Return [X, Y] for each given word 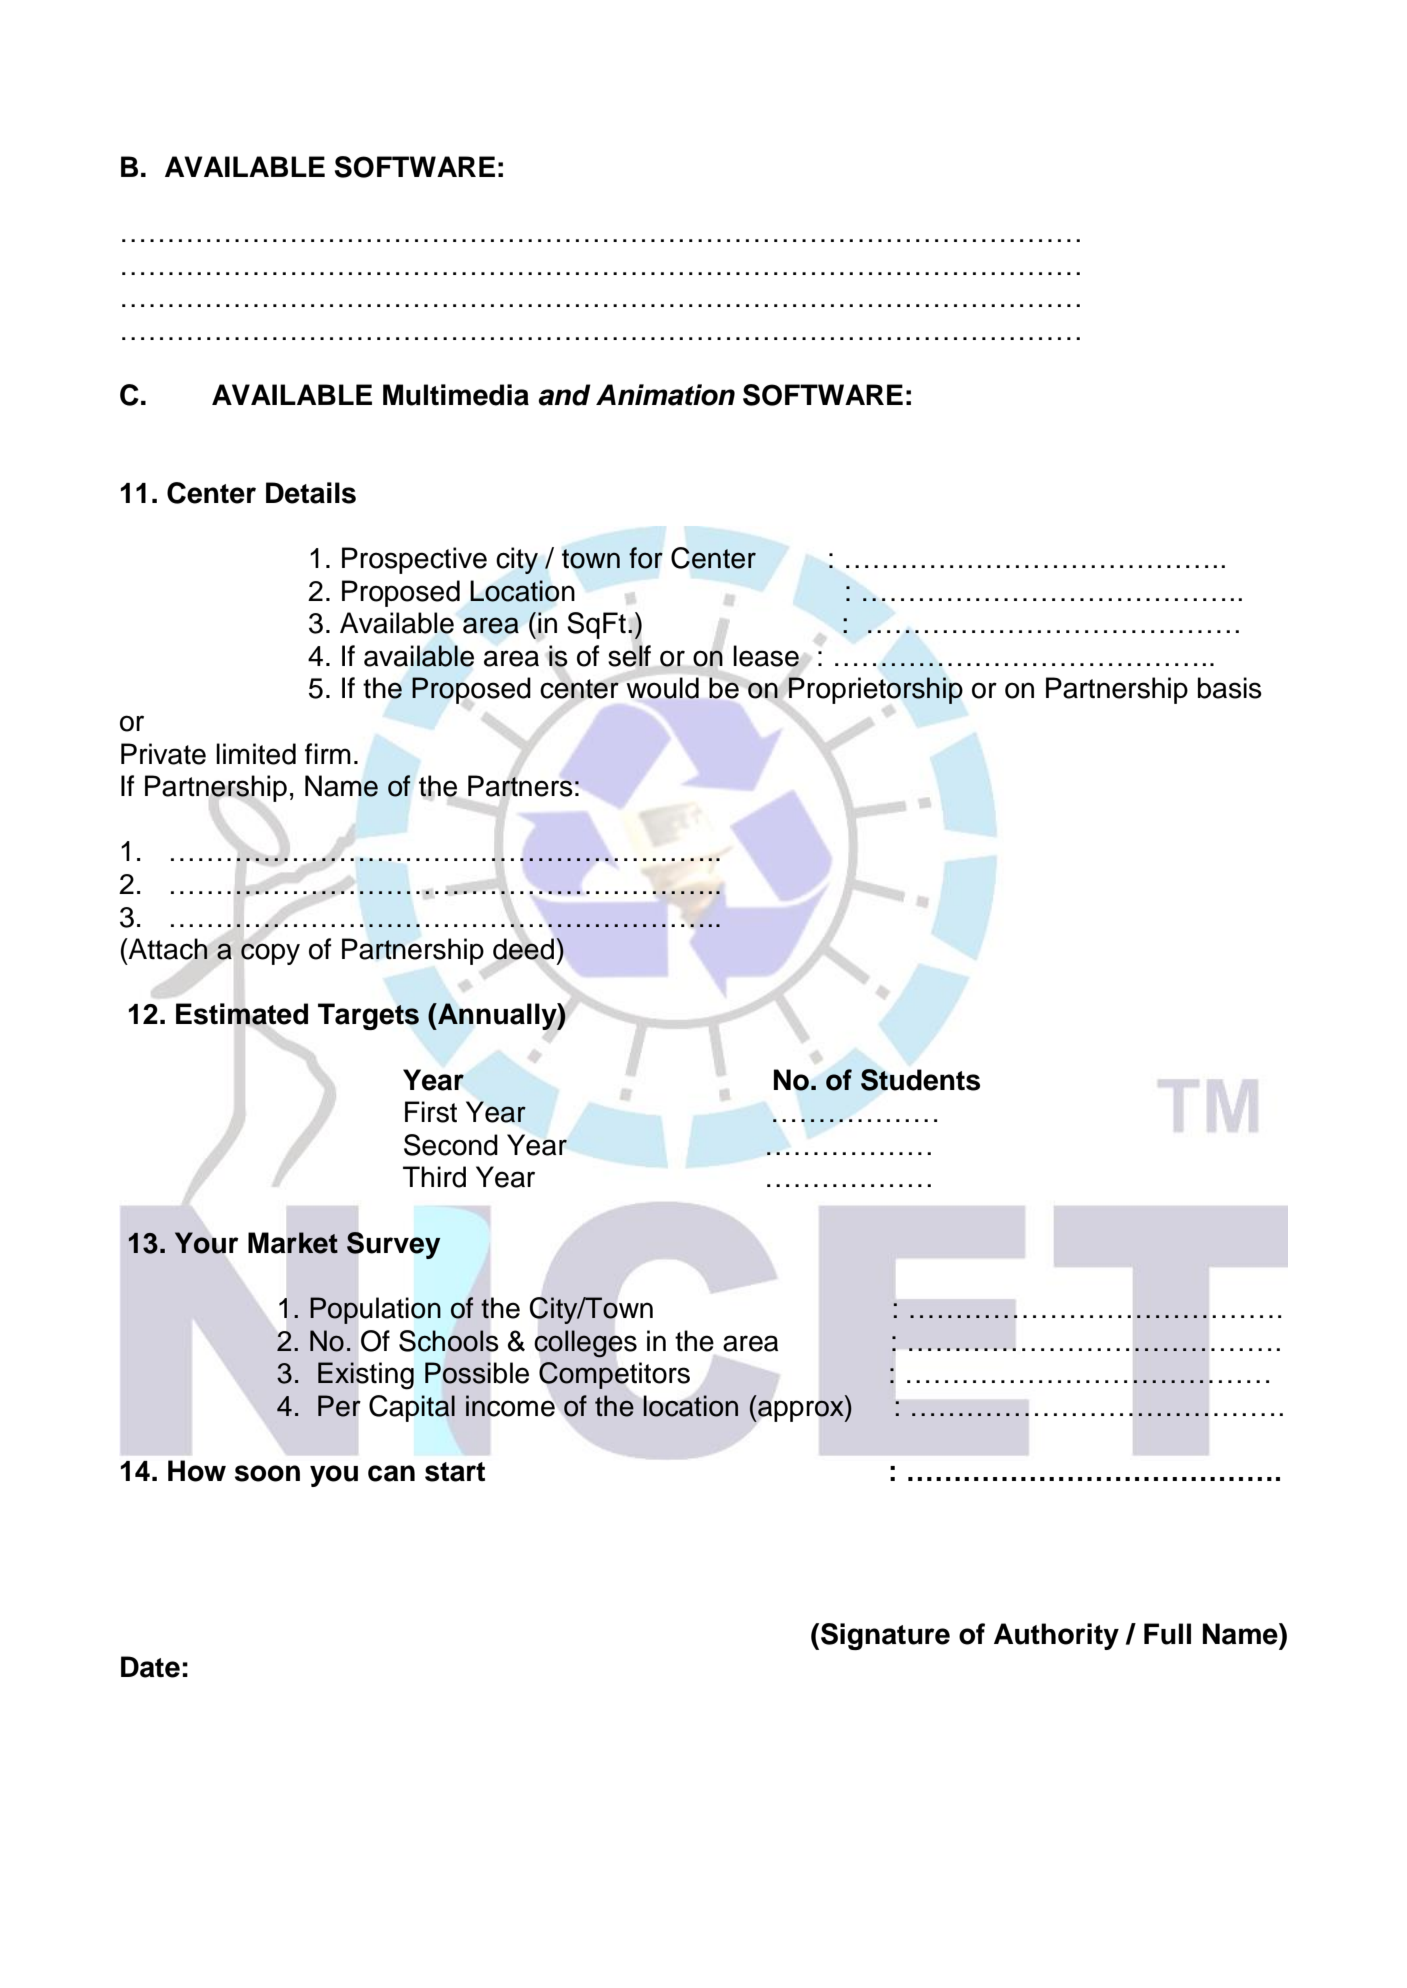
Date [150, 1667]
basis [1230, 688]
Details [311, 493]
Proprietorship [875, 690]
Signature [885, 1636]
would [663, 688]
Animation [665, 395]
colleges [586, 1344]
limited [256, 754]
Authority [1056, 1636]
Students [920, 1080]
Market [293, 1243]
